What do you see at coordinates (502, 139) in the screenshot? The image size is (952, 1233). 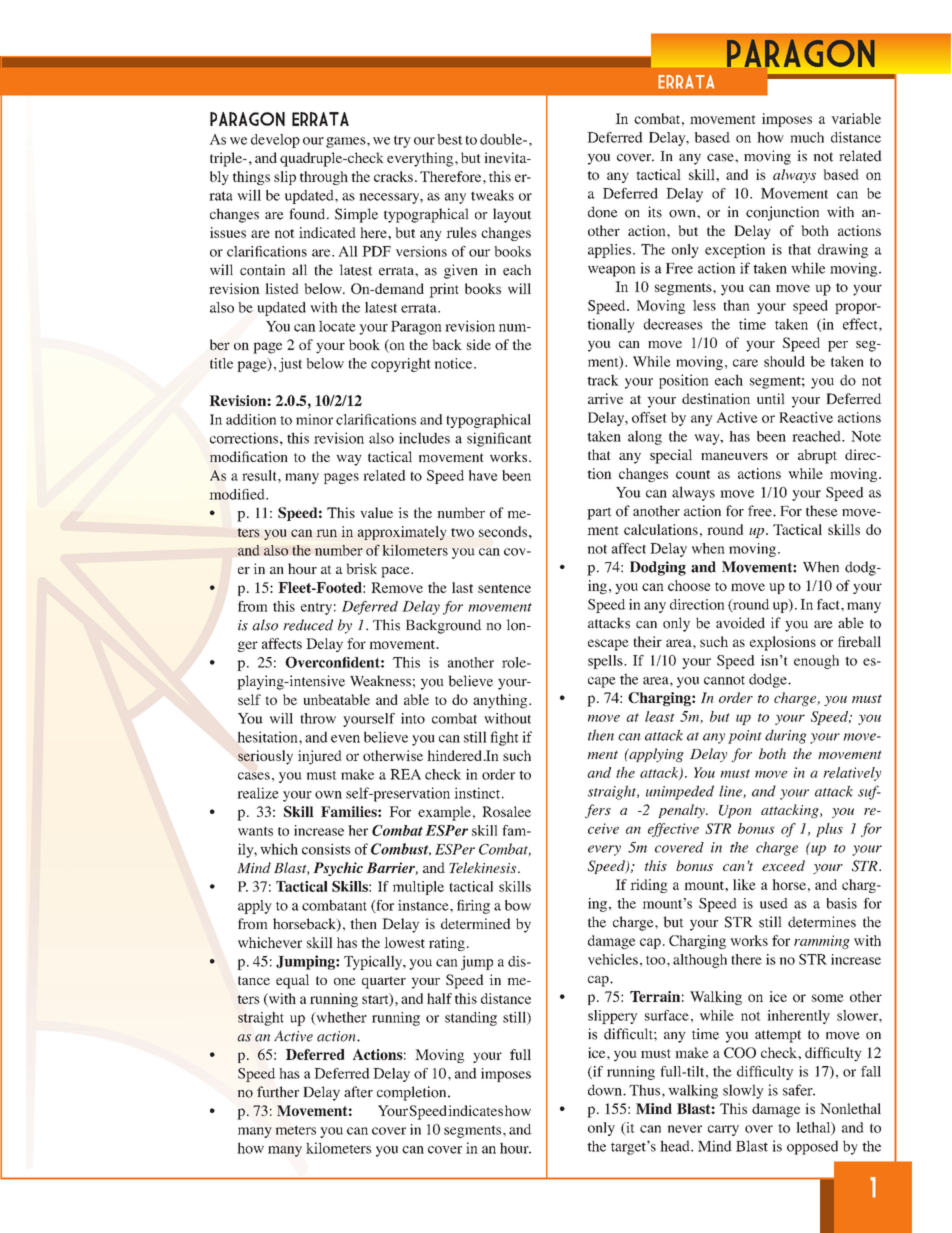 I see `double` at bounding box center [502, 139].
